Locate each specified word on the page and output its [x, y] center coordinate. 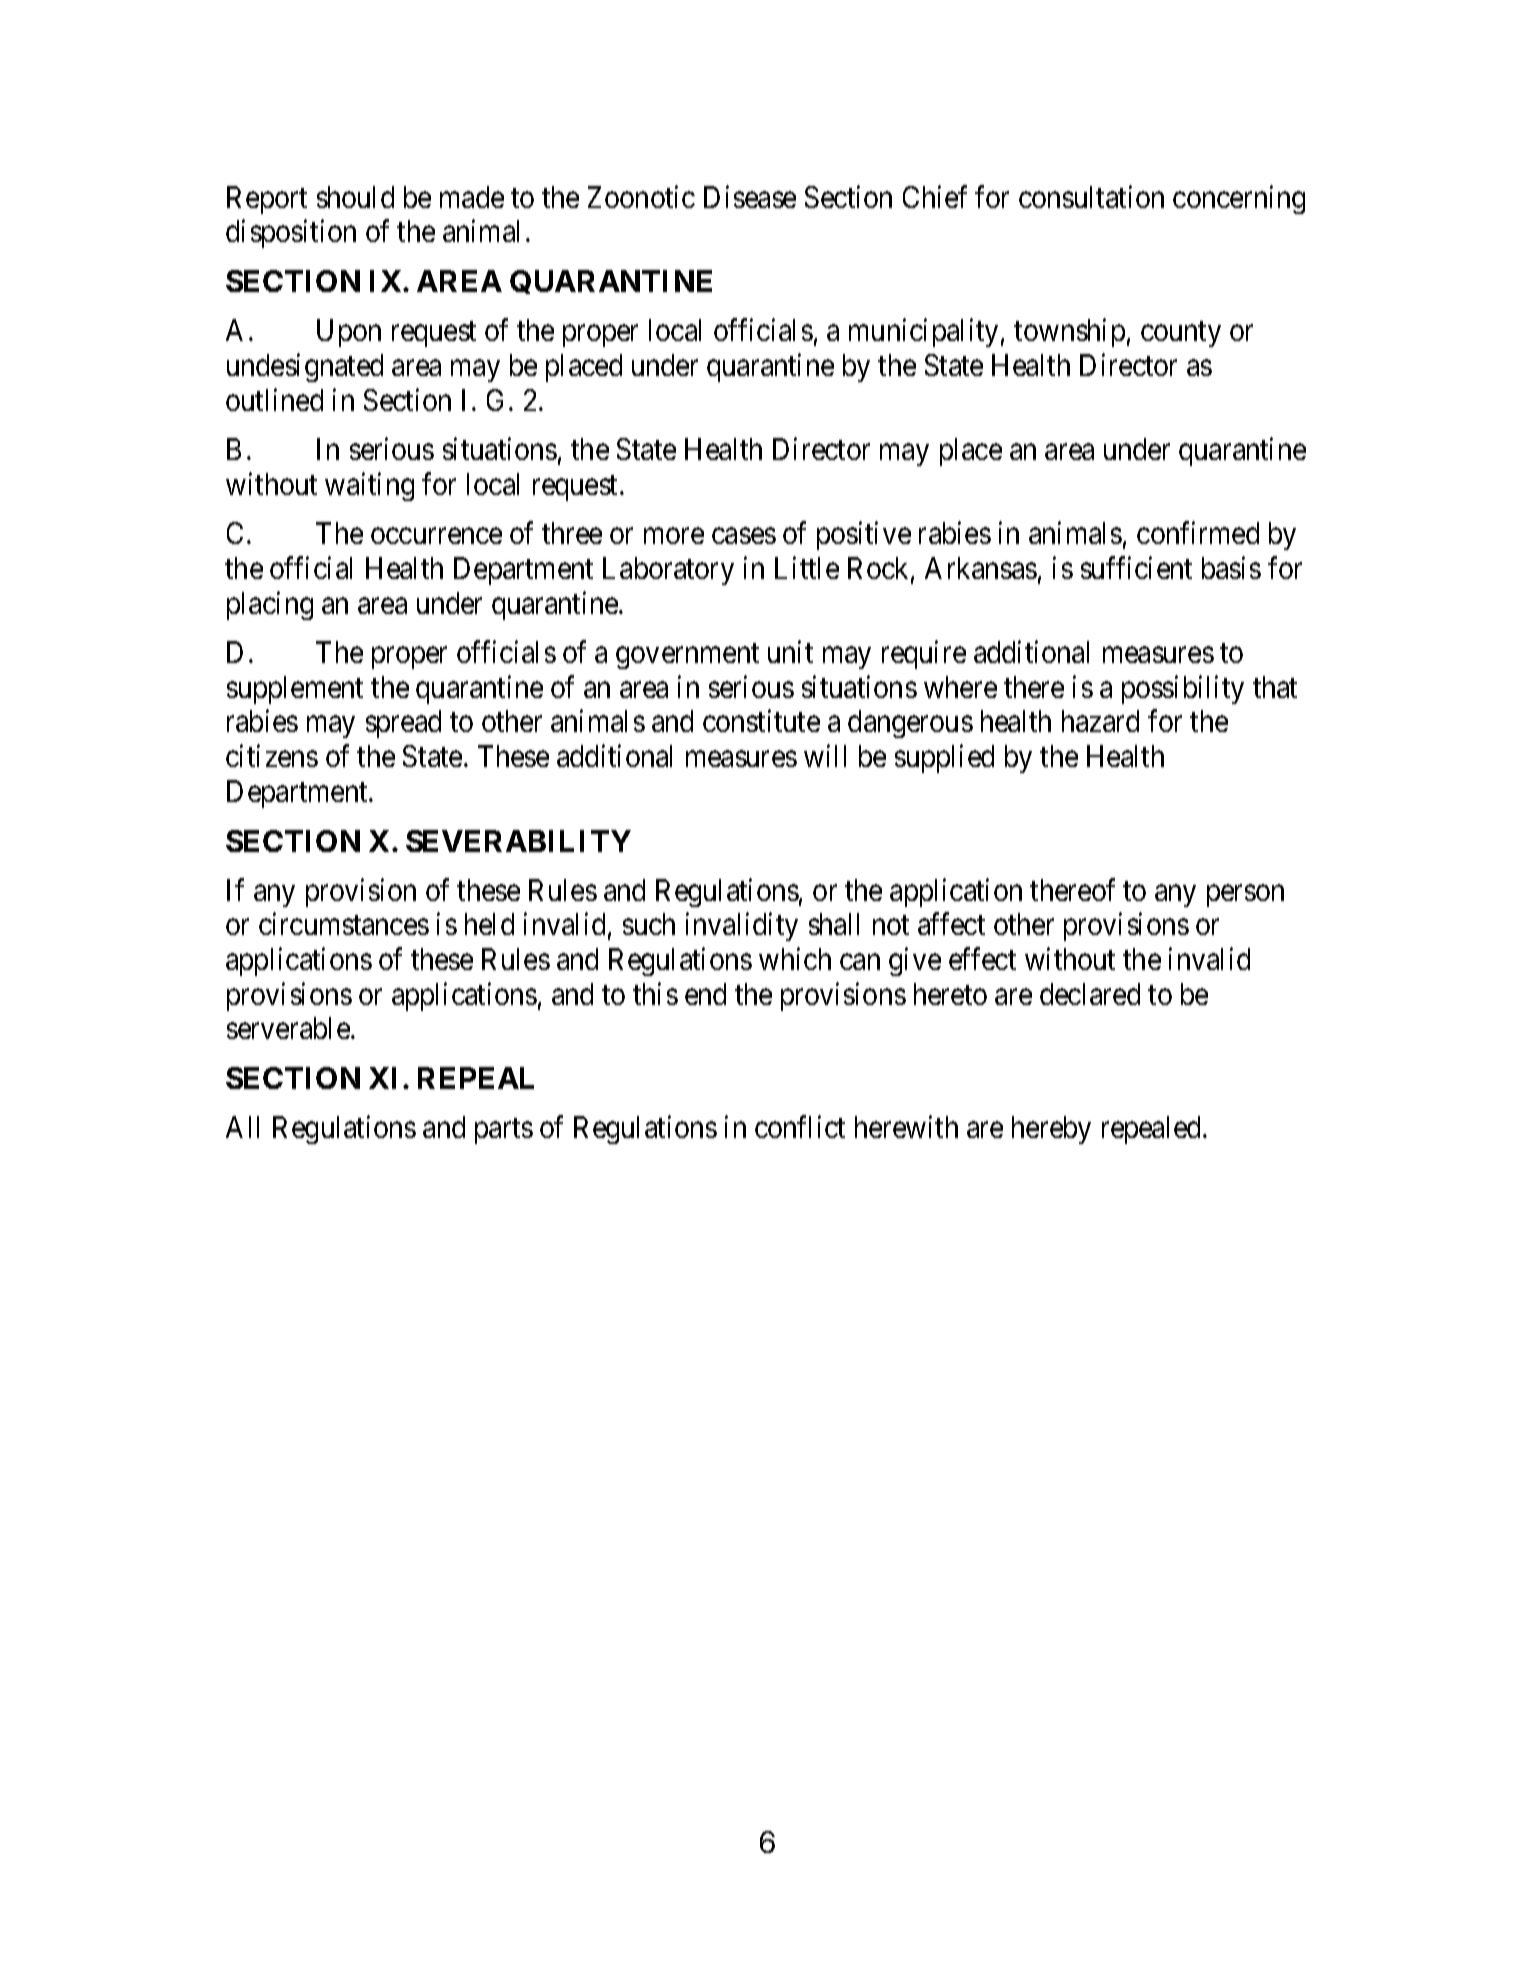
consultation [1091, 196]
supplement [295, 690]
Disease [750, 196]
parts [504, 1131]
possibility [1183, 689]
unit [790, 652]
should [355, 197]
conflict [800, 1127]
